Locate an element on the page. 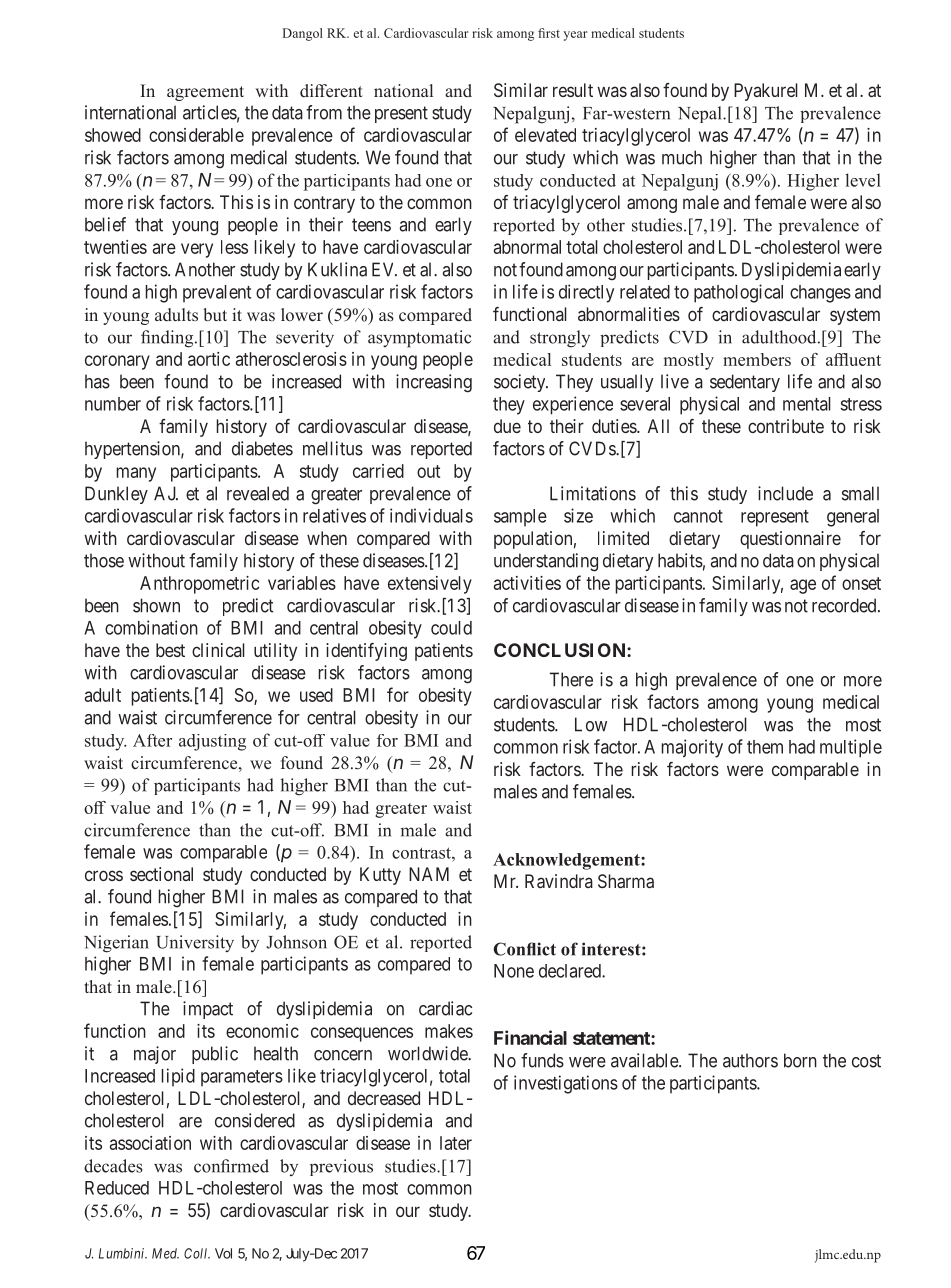  Conflict is located at coordinates (524, 949).
